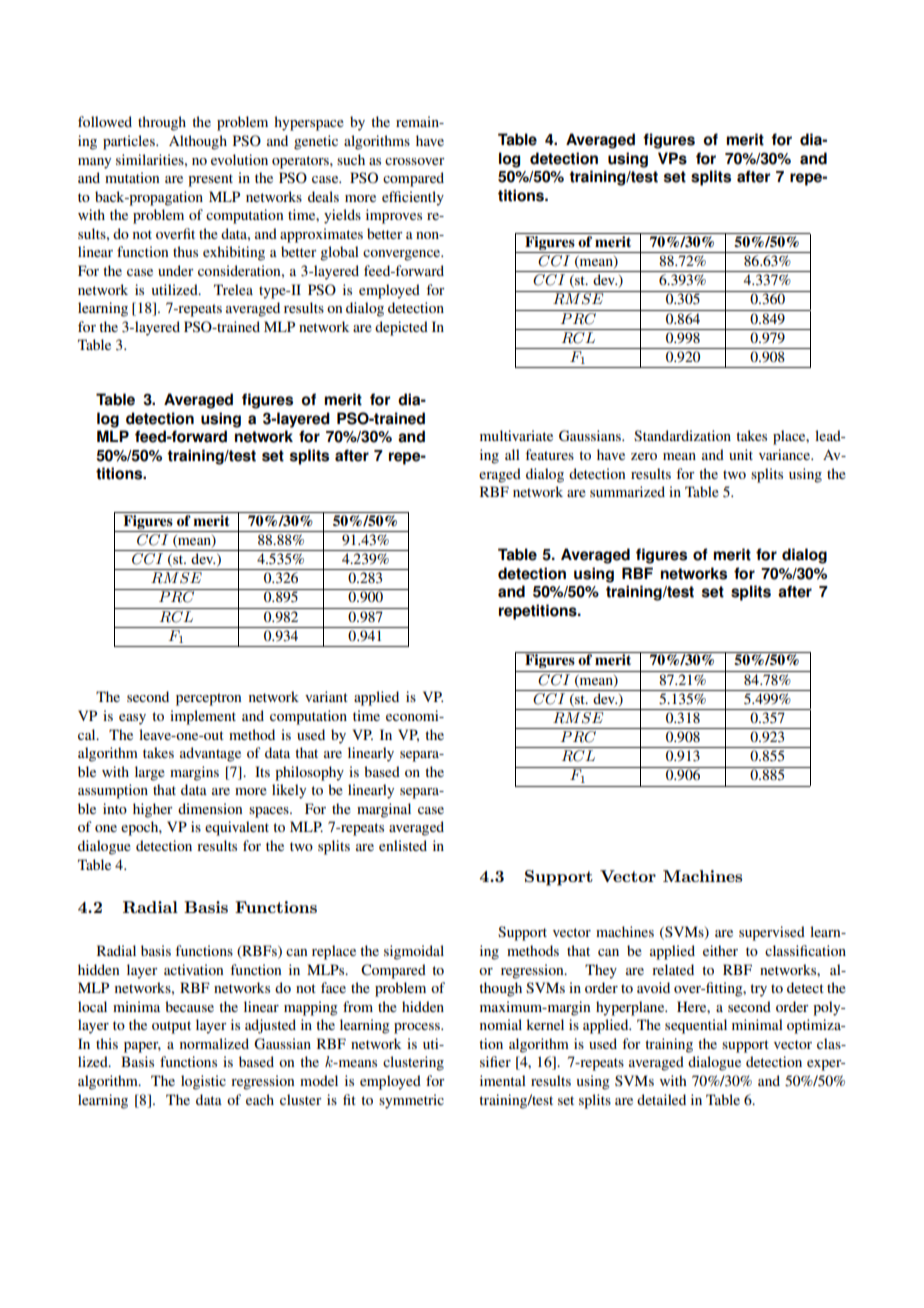  What do you see at coordinates (208, 699) in the image?
I see `perceptron` at bounding box center [208, 699].
